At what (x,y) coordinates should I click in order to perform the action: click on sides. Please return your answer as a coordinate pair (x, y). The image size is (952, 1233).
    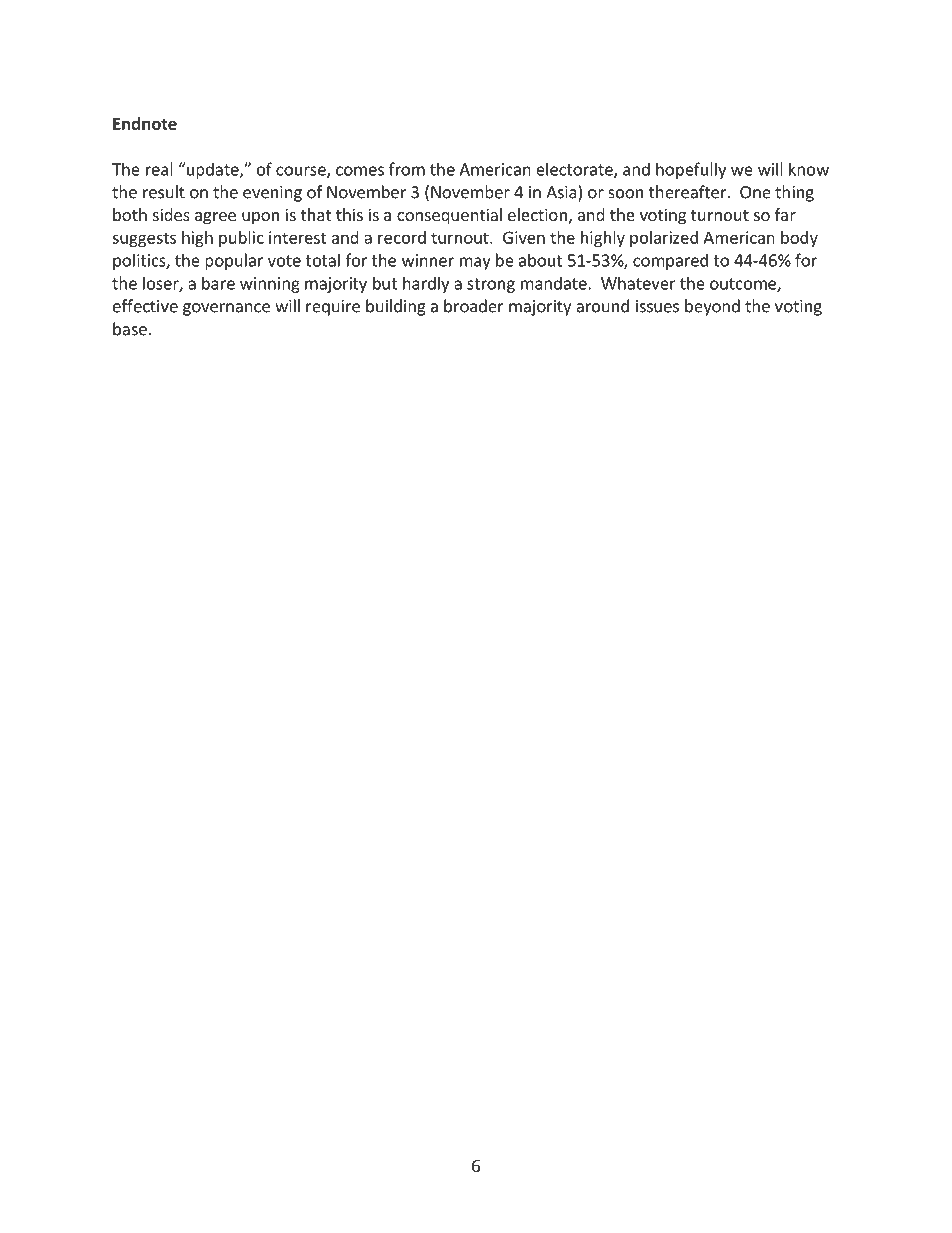
    Looking at the image, I should click on (171, 214).
